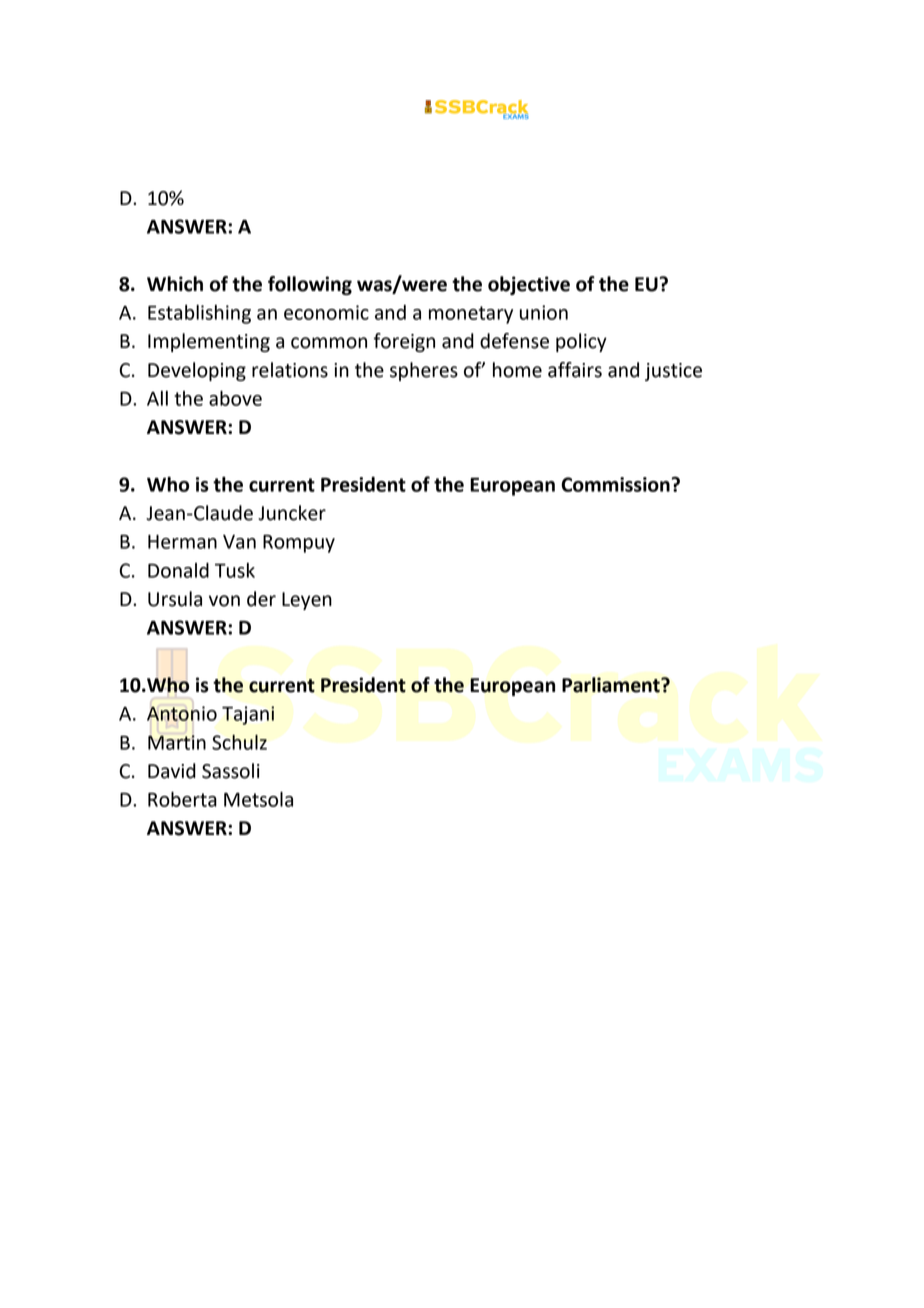 This screenshot has height=1308, width=924. I want to click on Parliament, so click(612, 685).
